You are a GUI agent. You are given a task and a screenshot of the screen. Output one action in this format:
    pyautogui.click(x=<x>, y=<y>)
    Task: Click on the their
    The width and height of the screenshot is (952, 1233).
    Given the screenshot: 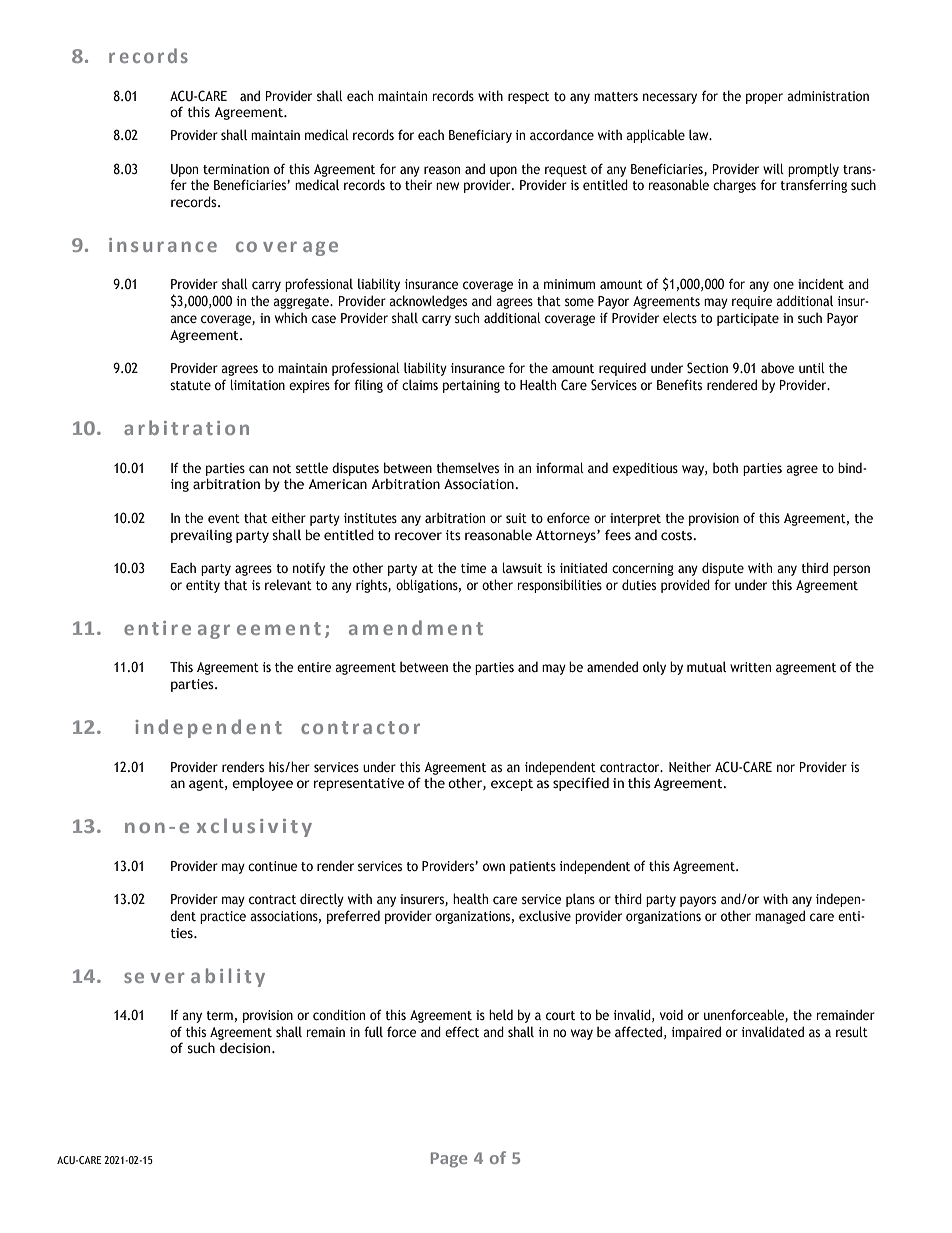 What is the action you would take?
    pyautogui.click(x=418, y=184)
